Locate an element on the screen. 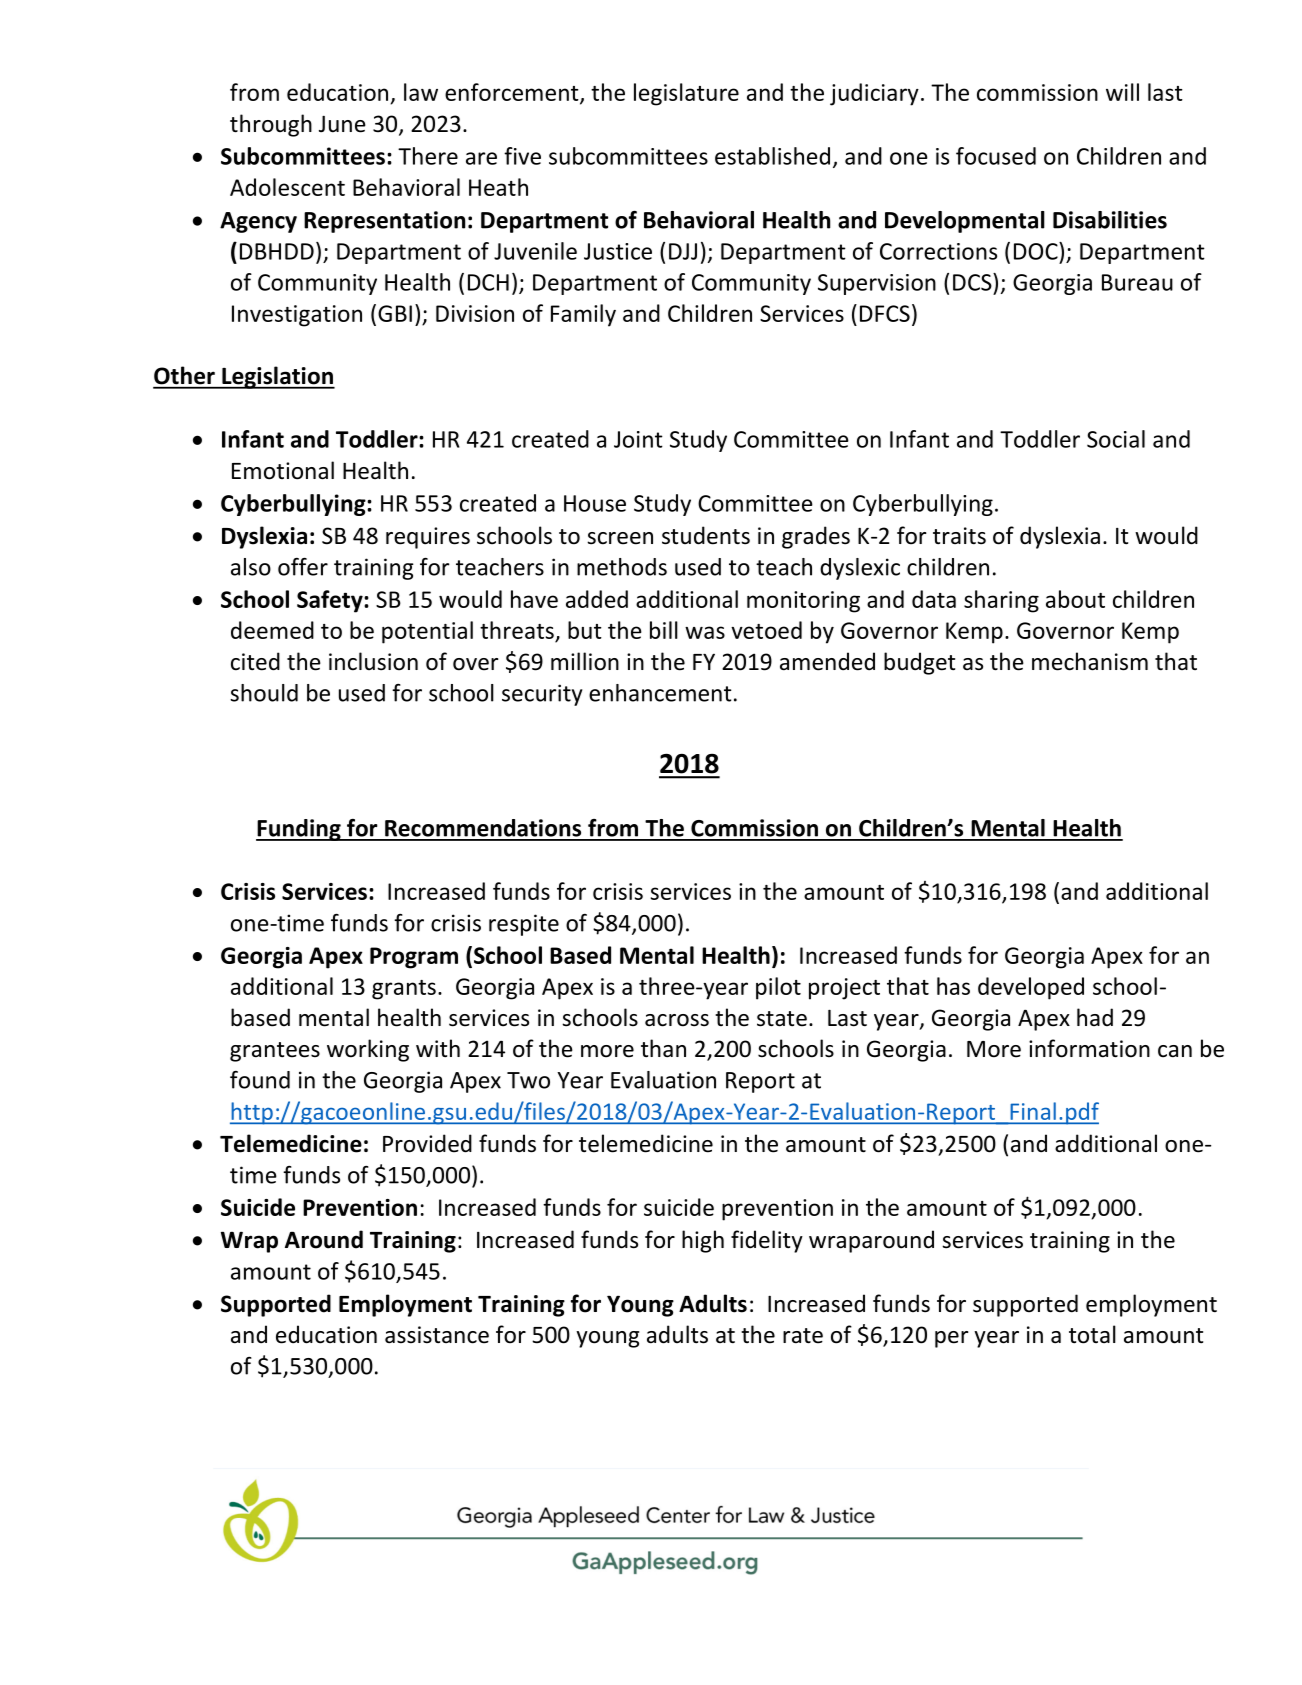 Image resolution: width=1302 pixels, height=1685 pixels. pilot is located at coordinates (778, 988).
